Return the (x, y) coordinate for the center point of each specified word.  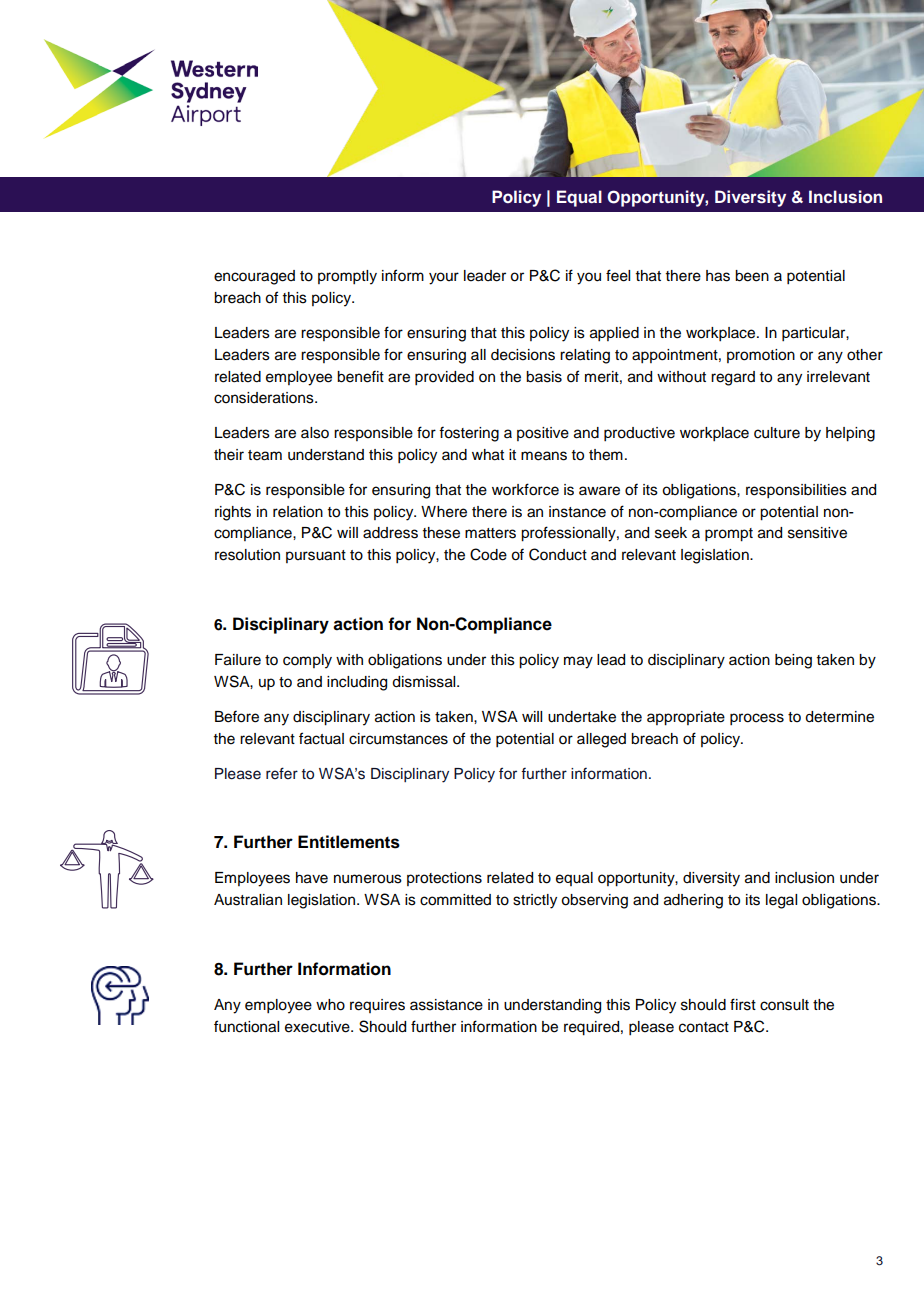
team (265, 455)
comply (307, 661)
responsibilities (796, 491)
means (544, 456)
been (752, 276)
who (330, 1005)
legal (781, 901)
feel (618, 275)
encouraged (254, 277)
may (578, 662)
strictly (535, 901)
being (793, 661)
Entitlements (349, 842)
